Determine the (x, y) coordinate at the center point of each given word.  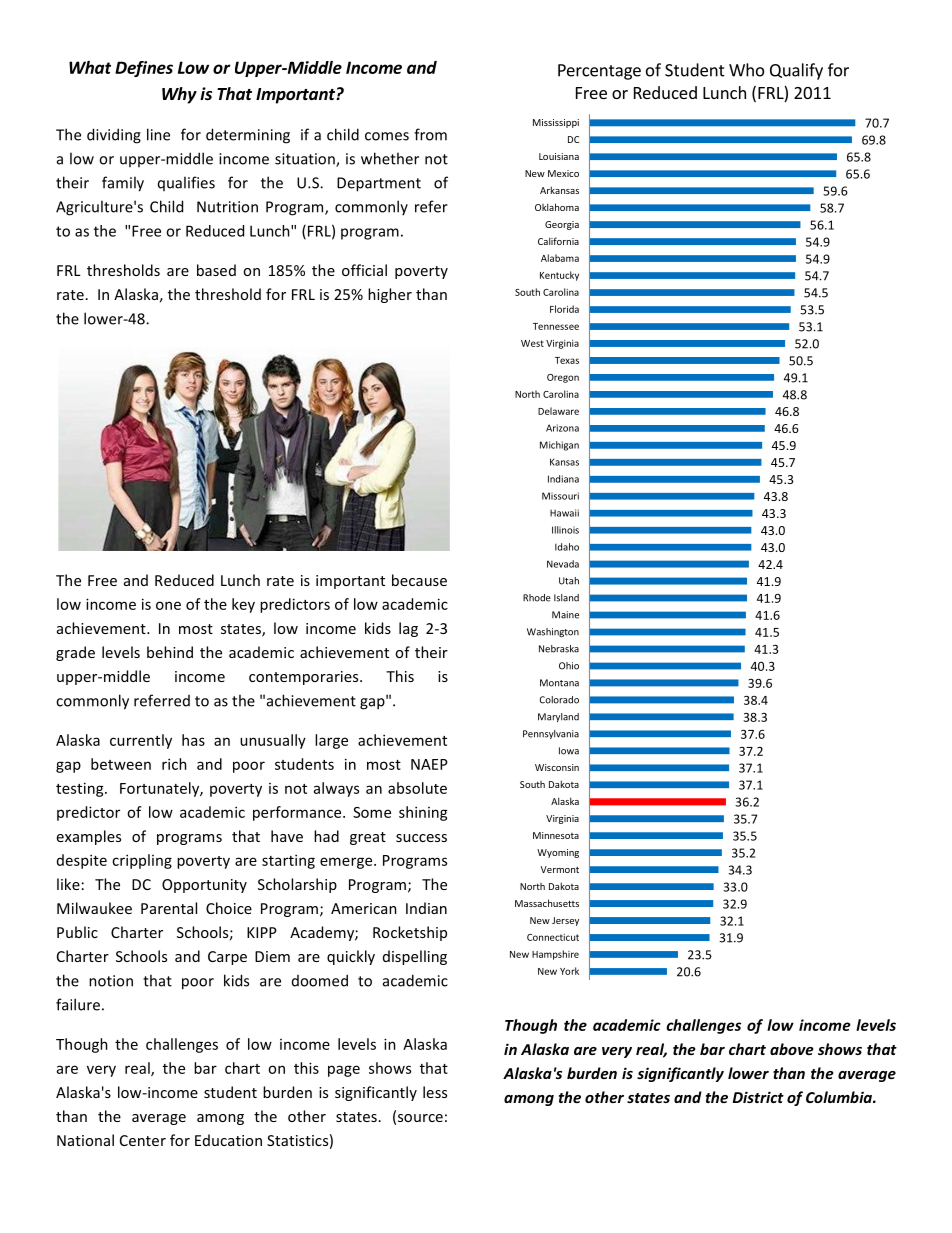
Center (143, 1140)
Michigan (559, 446)
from (430, 134)
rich (174, 764)
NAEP (429, 764)
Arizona (562, 428)
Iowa (569, 751)
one (168, 605)
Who (746, 70)
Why (179, 95)
